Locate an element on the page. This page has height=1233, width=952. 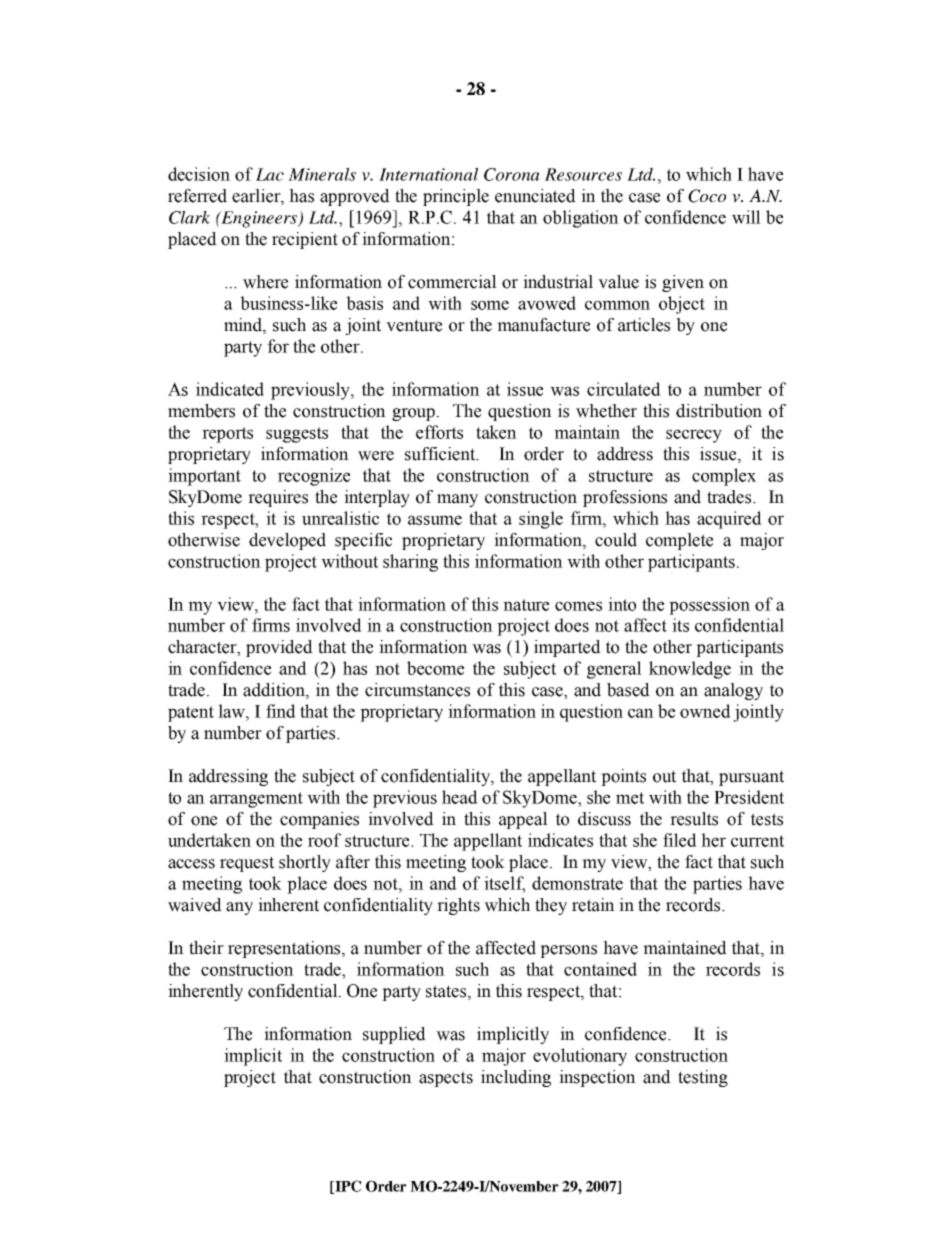
appeal is located at coordinates (523, 820).
